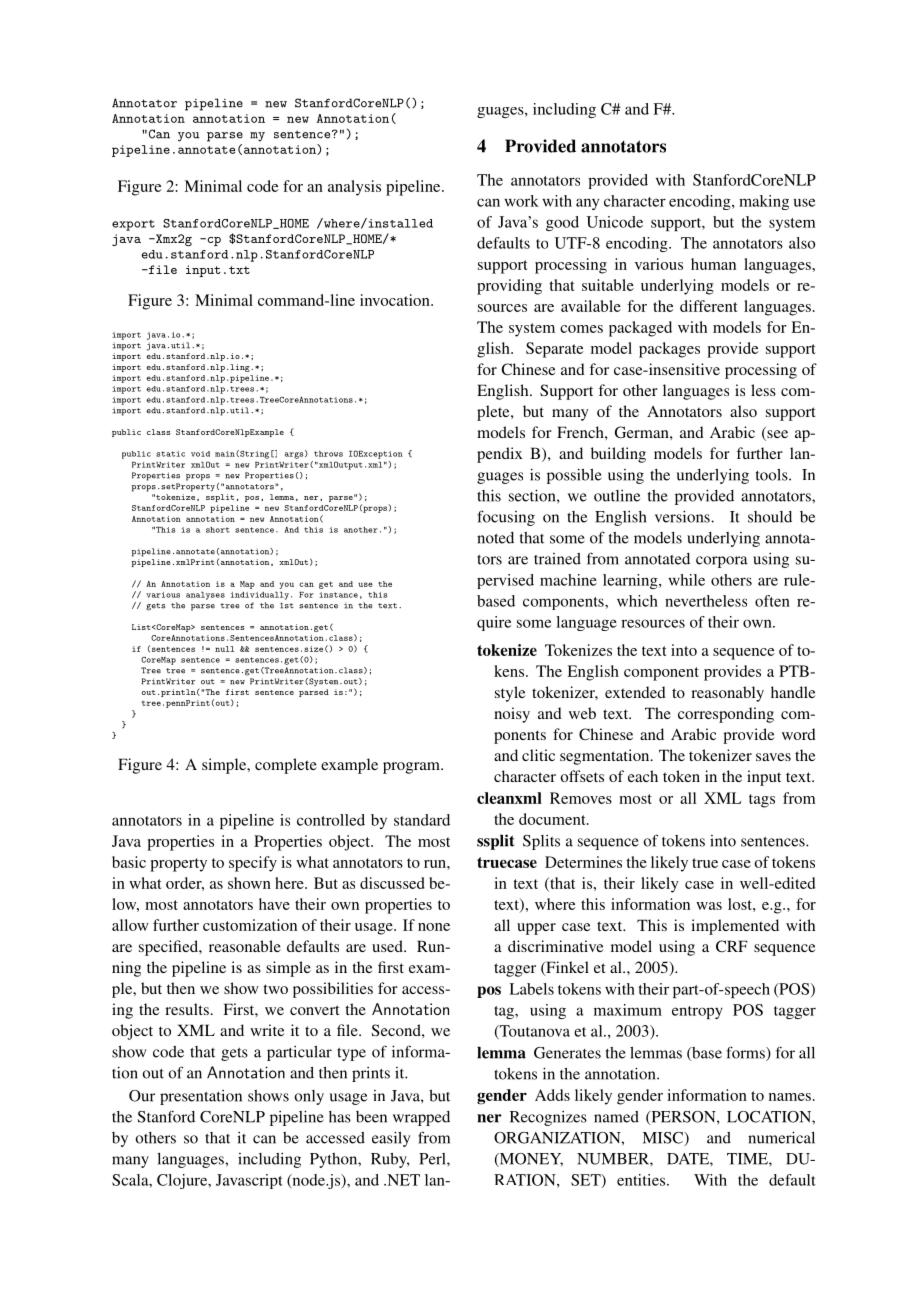 The height and width of the screenshot is (1308, 924). What do you see at coordinates (574, 476) in the screenshot?
I see `possible` at bounding box center [574, 476].
